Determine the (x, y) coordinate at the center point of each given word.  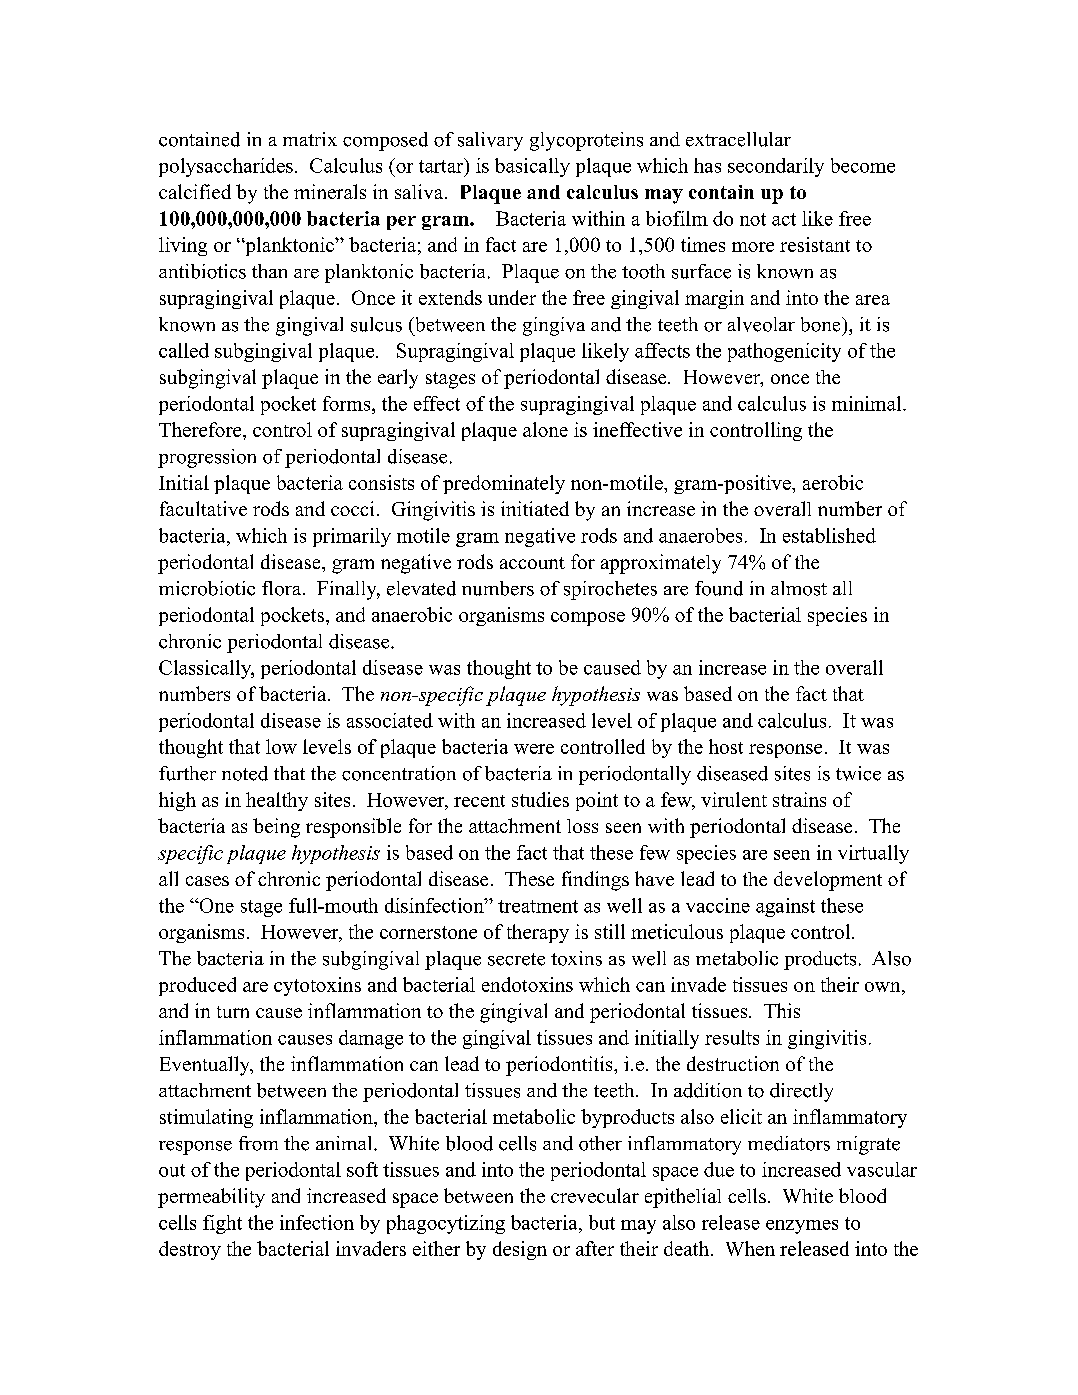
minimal (868, 403)
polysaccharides (226, 167)
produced (197, 986)
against (785, 907)
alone (545, 429)
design (520, 1250)
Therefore (201, 429)
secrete (516, 959)
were (534, 749)
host (726, 746)
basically (532, 167)
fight (222, 1224)
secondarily (776, 167)
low (281, 746)
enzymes (802, 1227)
